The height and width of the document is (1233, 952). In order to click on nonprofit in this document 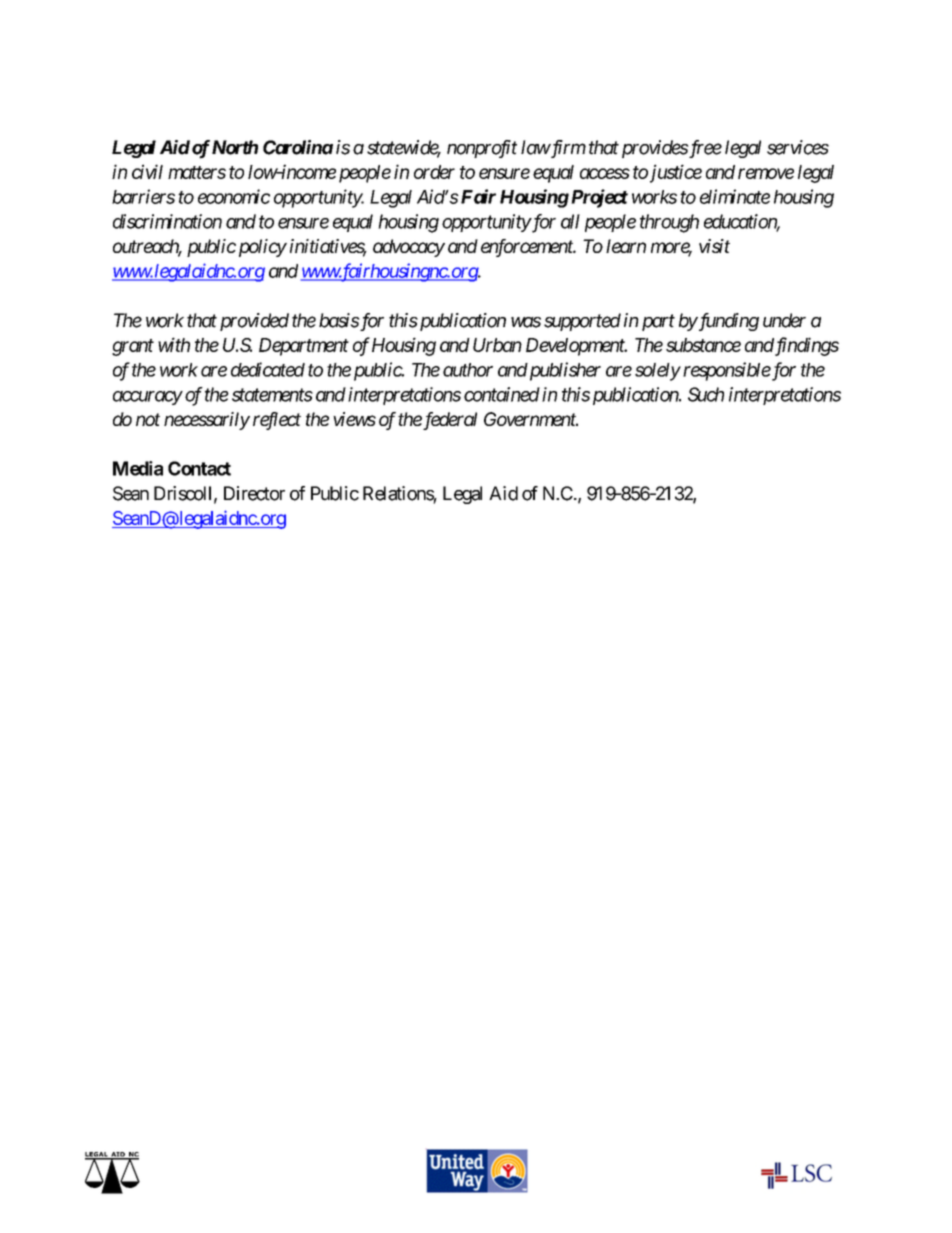, I will do `click(482, 149)`.
